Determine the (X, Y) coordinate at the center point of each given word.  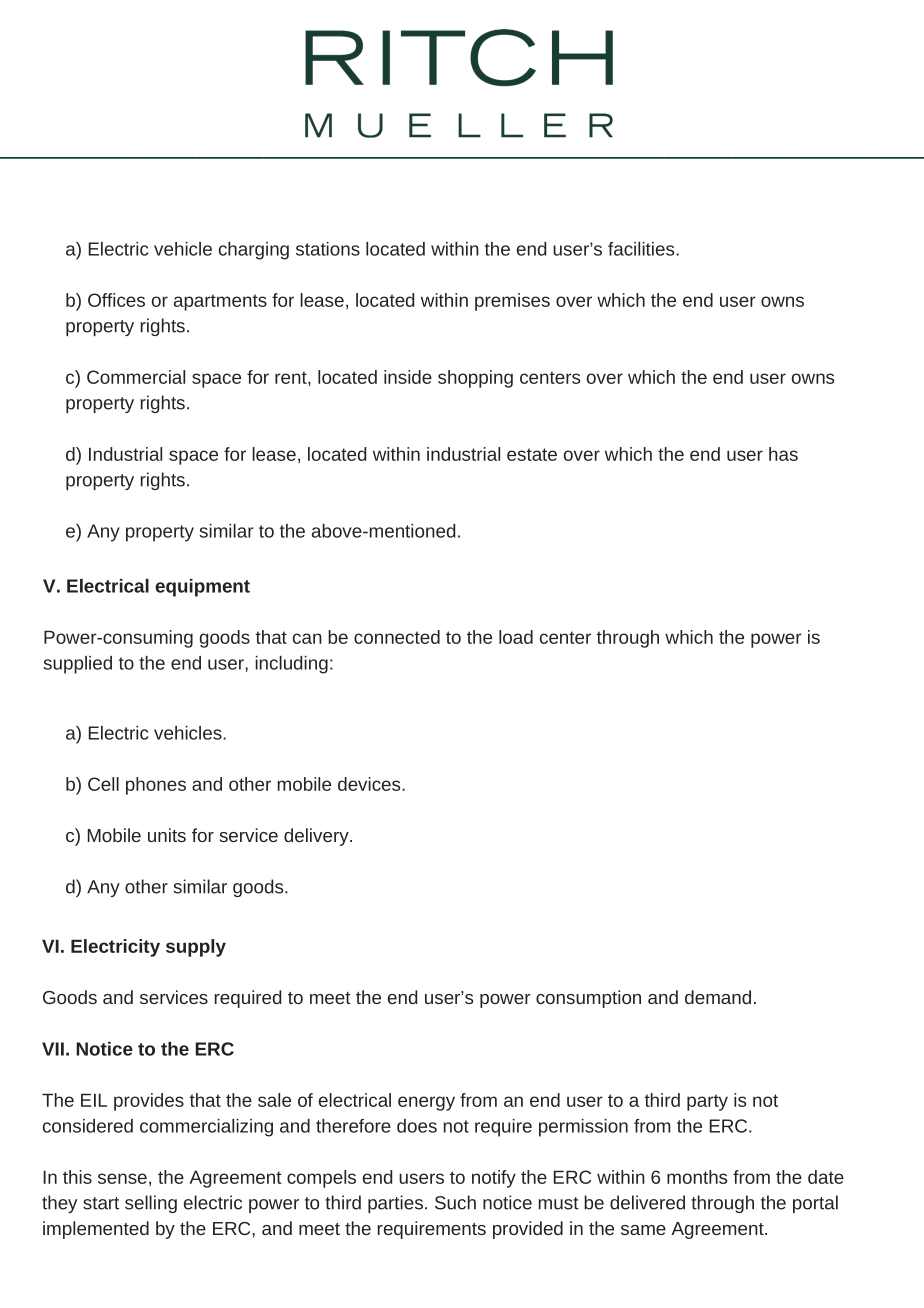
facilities (642, 249)
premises (512, 302)
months (697, 1177)
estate (532, 454)
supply (196, 948)
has (783, 454)
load (516, 637)
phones (156, 786)
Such (455, 1202)
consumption (588, 999)
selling (151, 1204)
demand (718, 997)
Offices (116, 300)
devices (370, 784)
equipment (202, 588)
